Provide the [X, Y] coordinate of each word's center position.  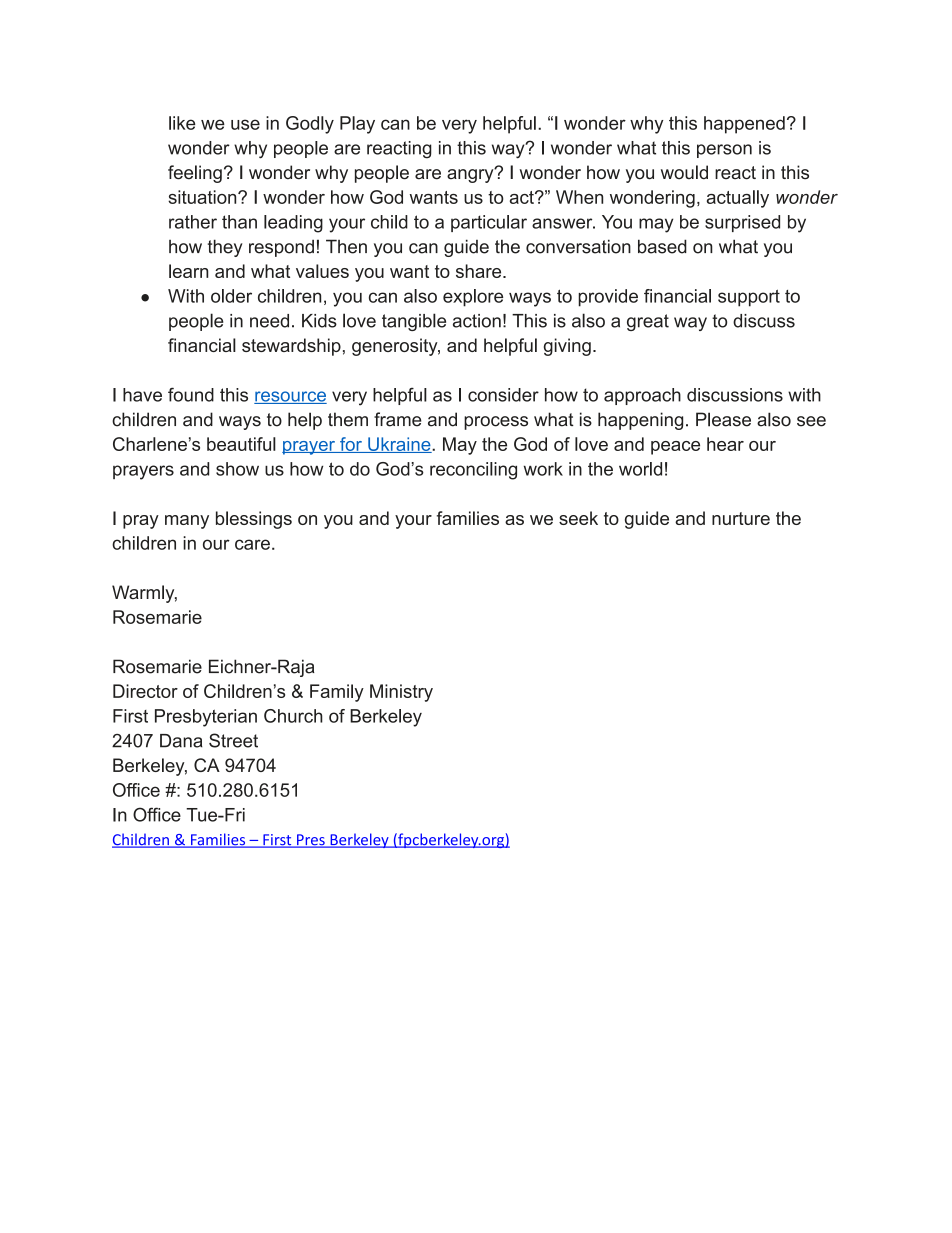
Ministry [401, 693]
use [245, 124]
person [724, 151]
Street [233, 740]
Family [337, 693]
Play [357, 125]
